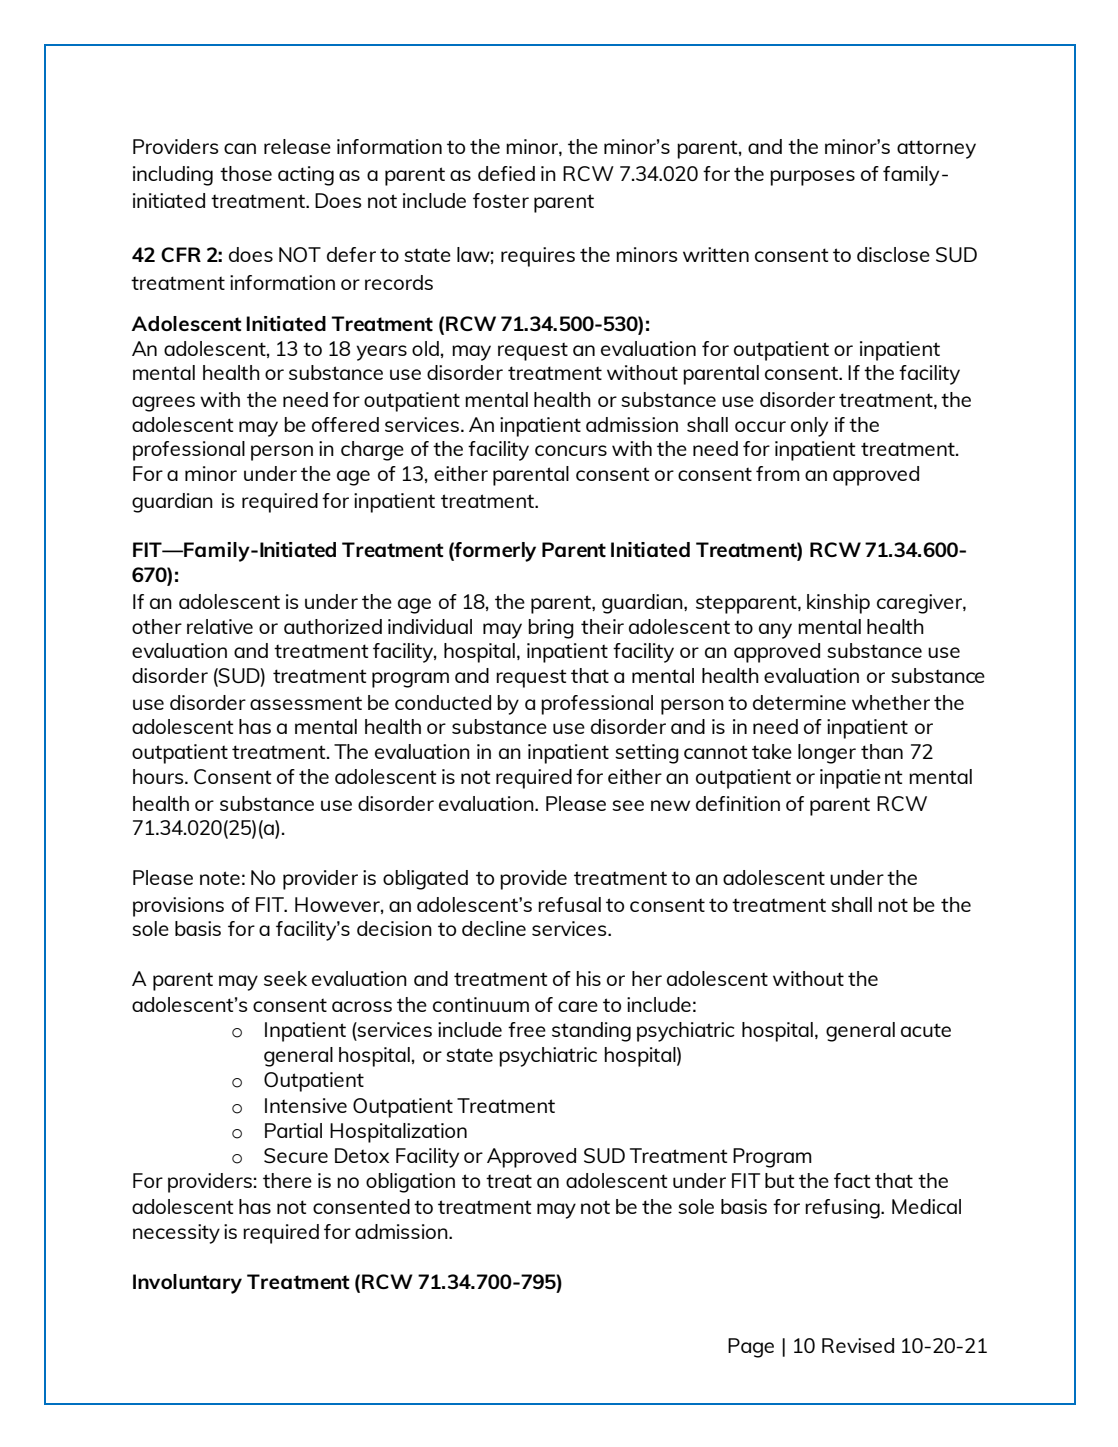  I want to click on concurs, so click(571, 450).
